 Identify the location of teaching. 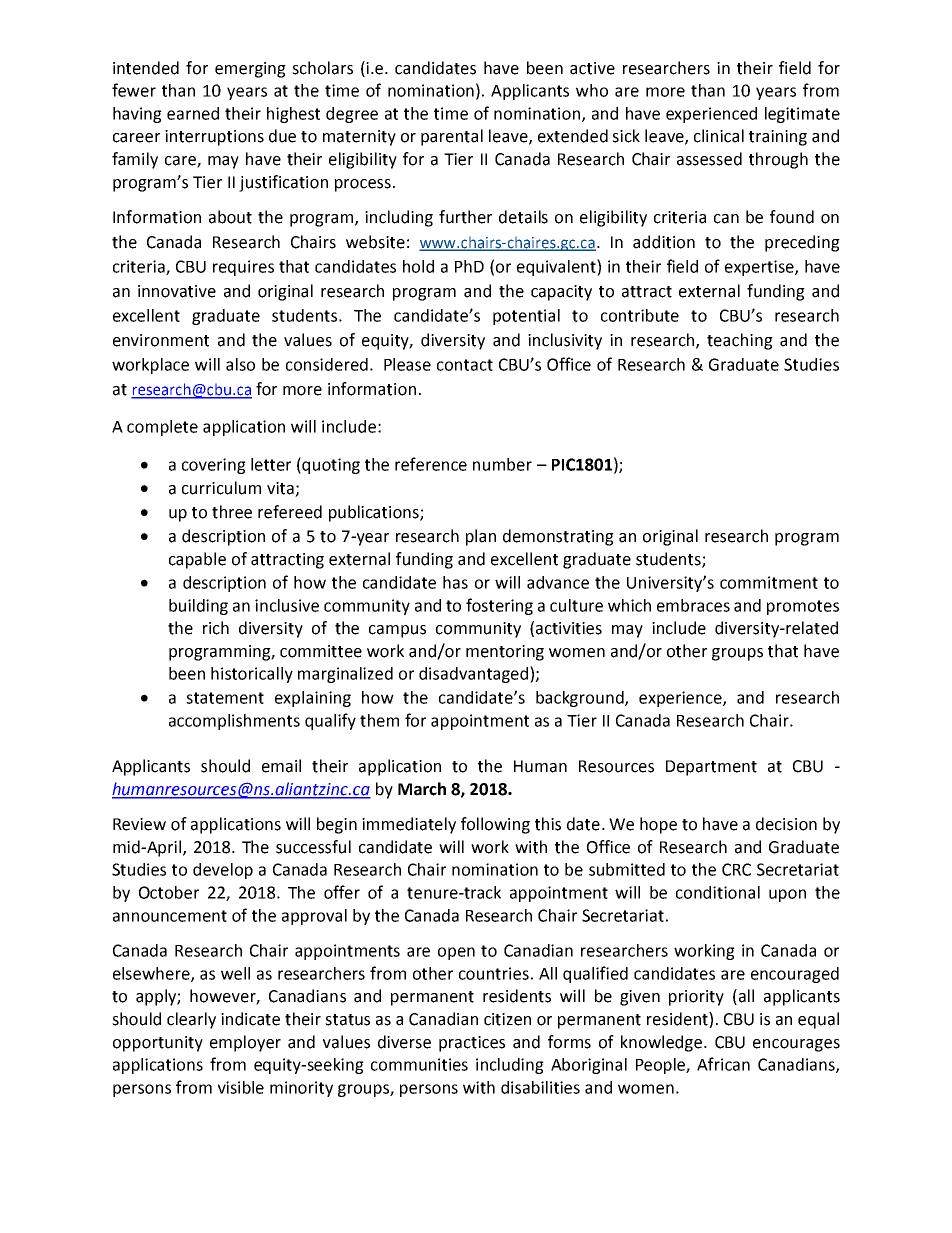
(740, 341).
